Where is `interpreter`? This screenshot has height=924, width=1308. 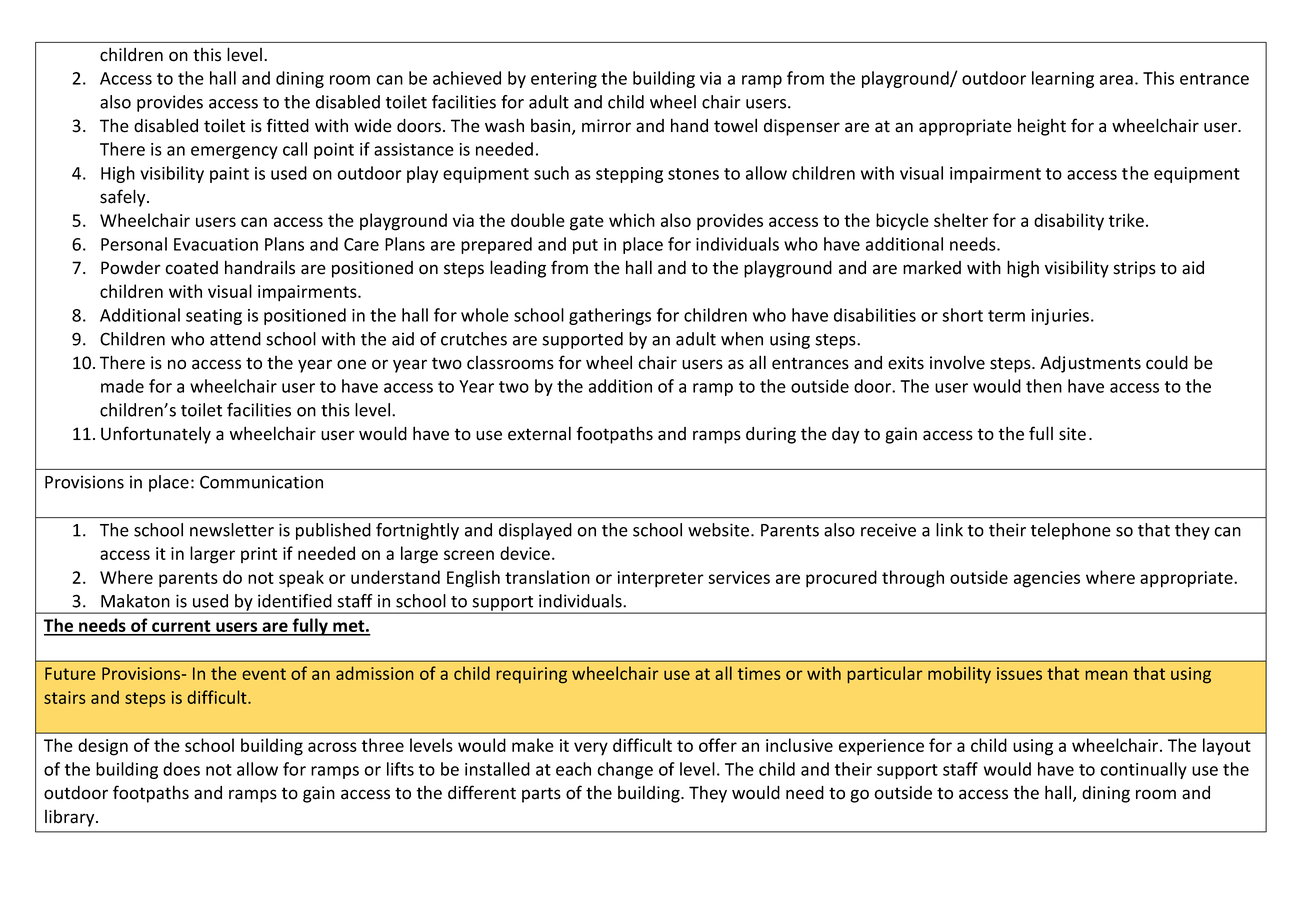
interpreter is located at coordinates (660, 579).
